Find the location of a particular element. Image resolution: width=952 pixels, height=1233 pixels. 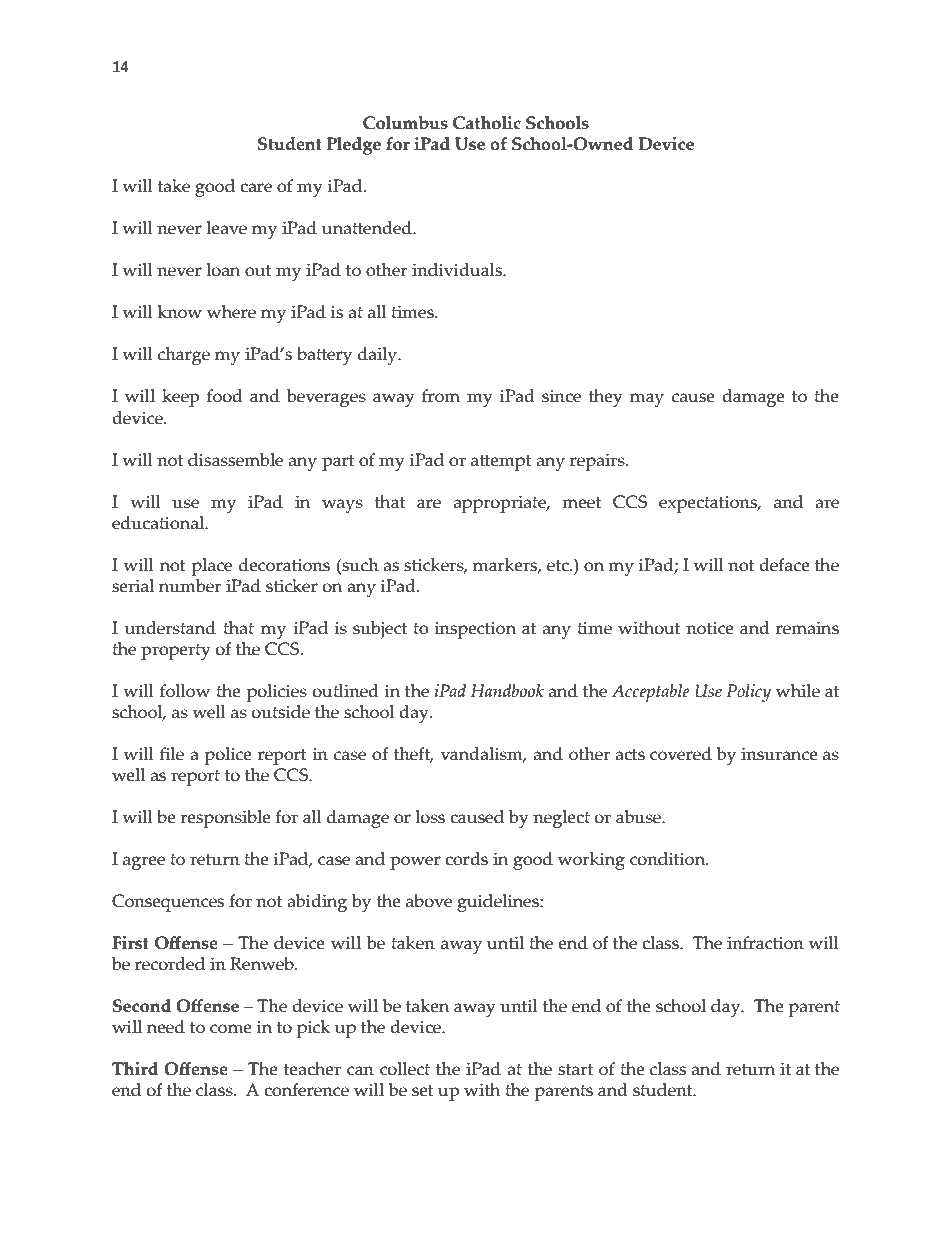

police is located at coordinates (228, 756).
